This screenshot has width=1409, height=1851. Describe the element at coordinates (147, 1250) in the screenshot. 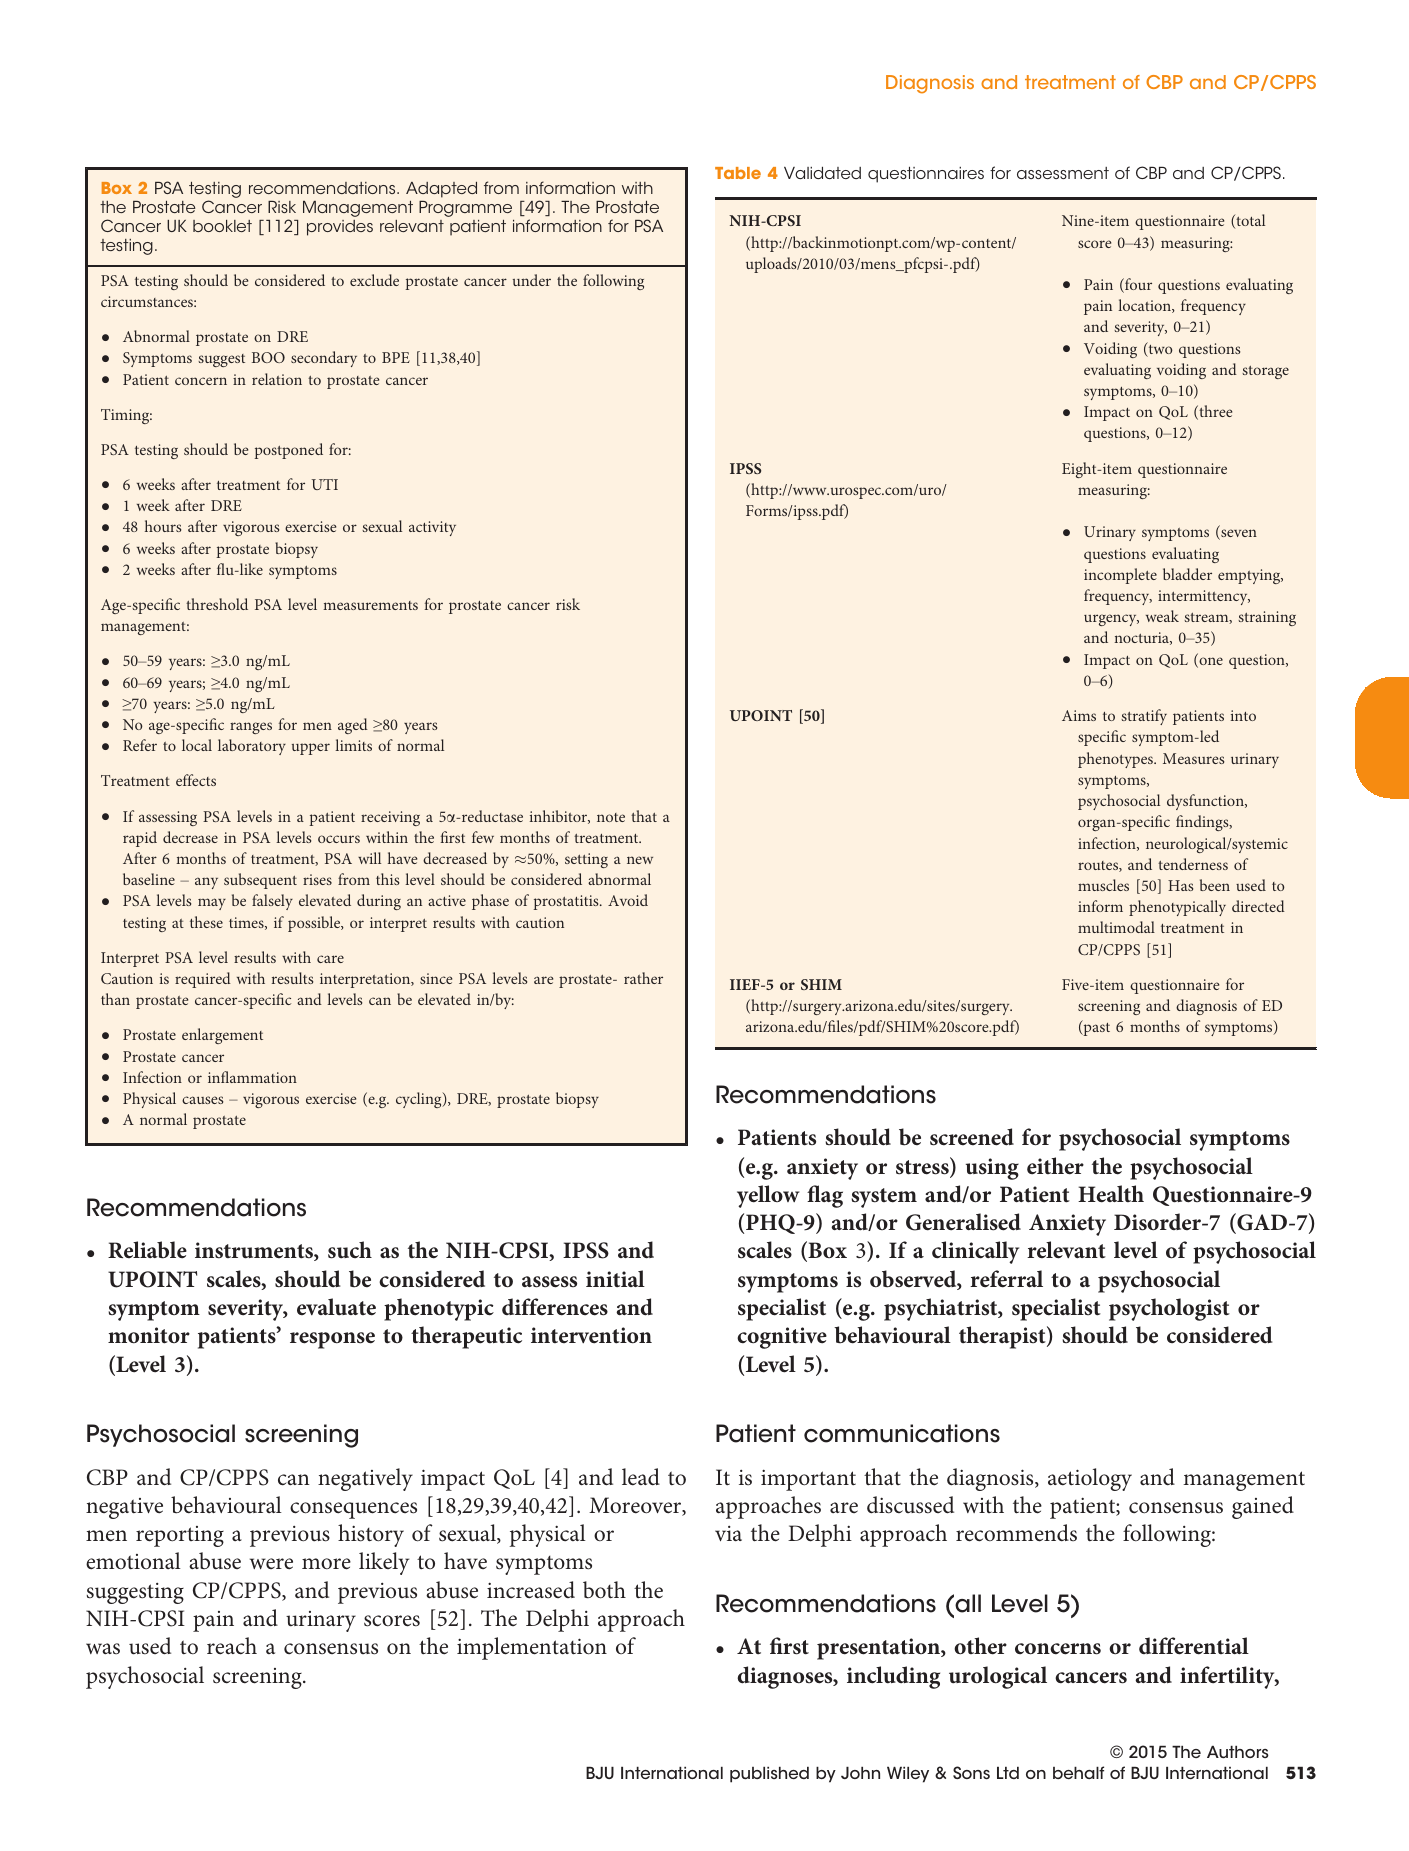

I see `Reliable` at that location.
